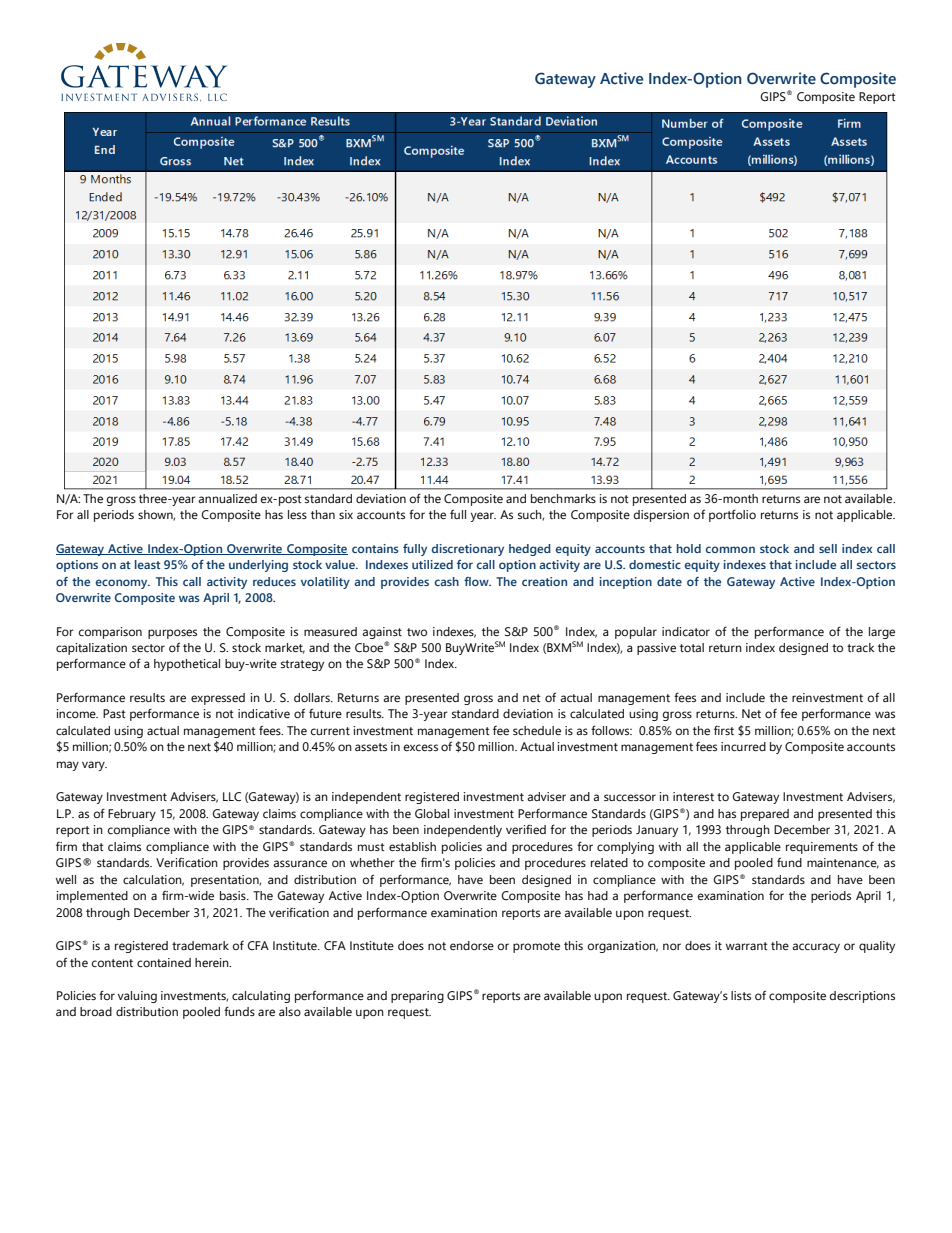 This screenshot has height=1233, width=952. Describe the element at coordinates (417, 632) in the screenshot. I see `two` at that location.
